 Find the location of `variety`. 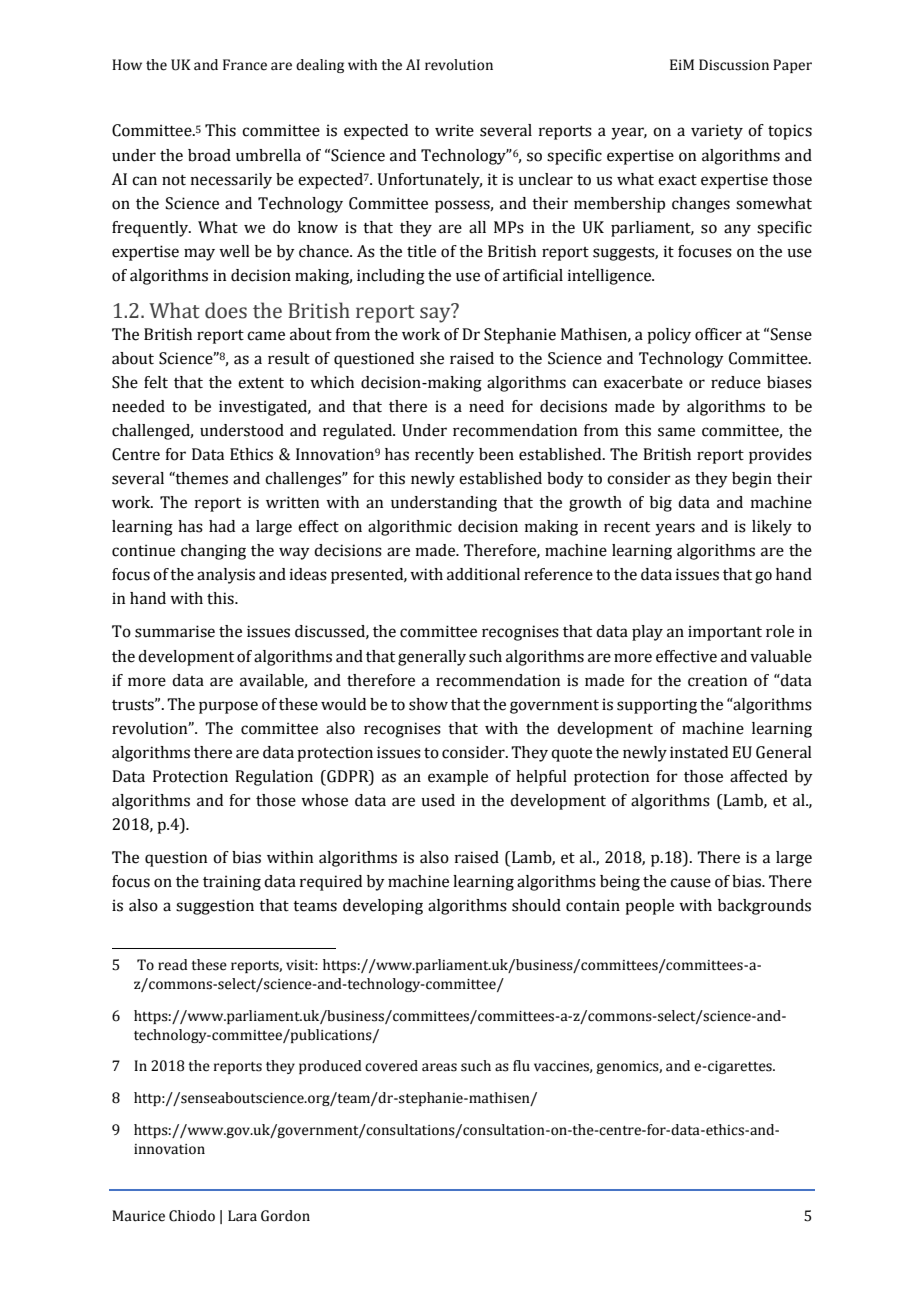

variety is located at coordinates (717, 132).
